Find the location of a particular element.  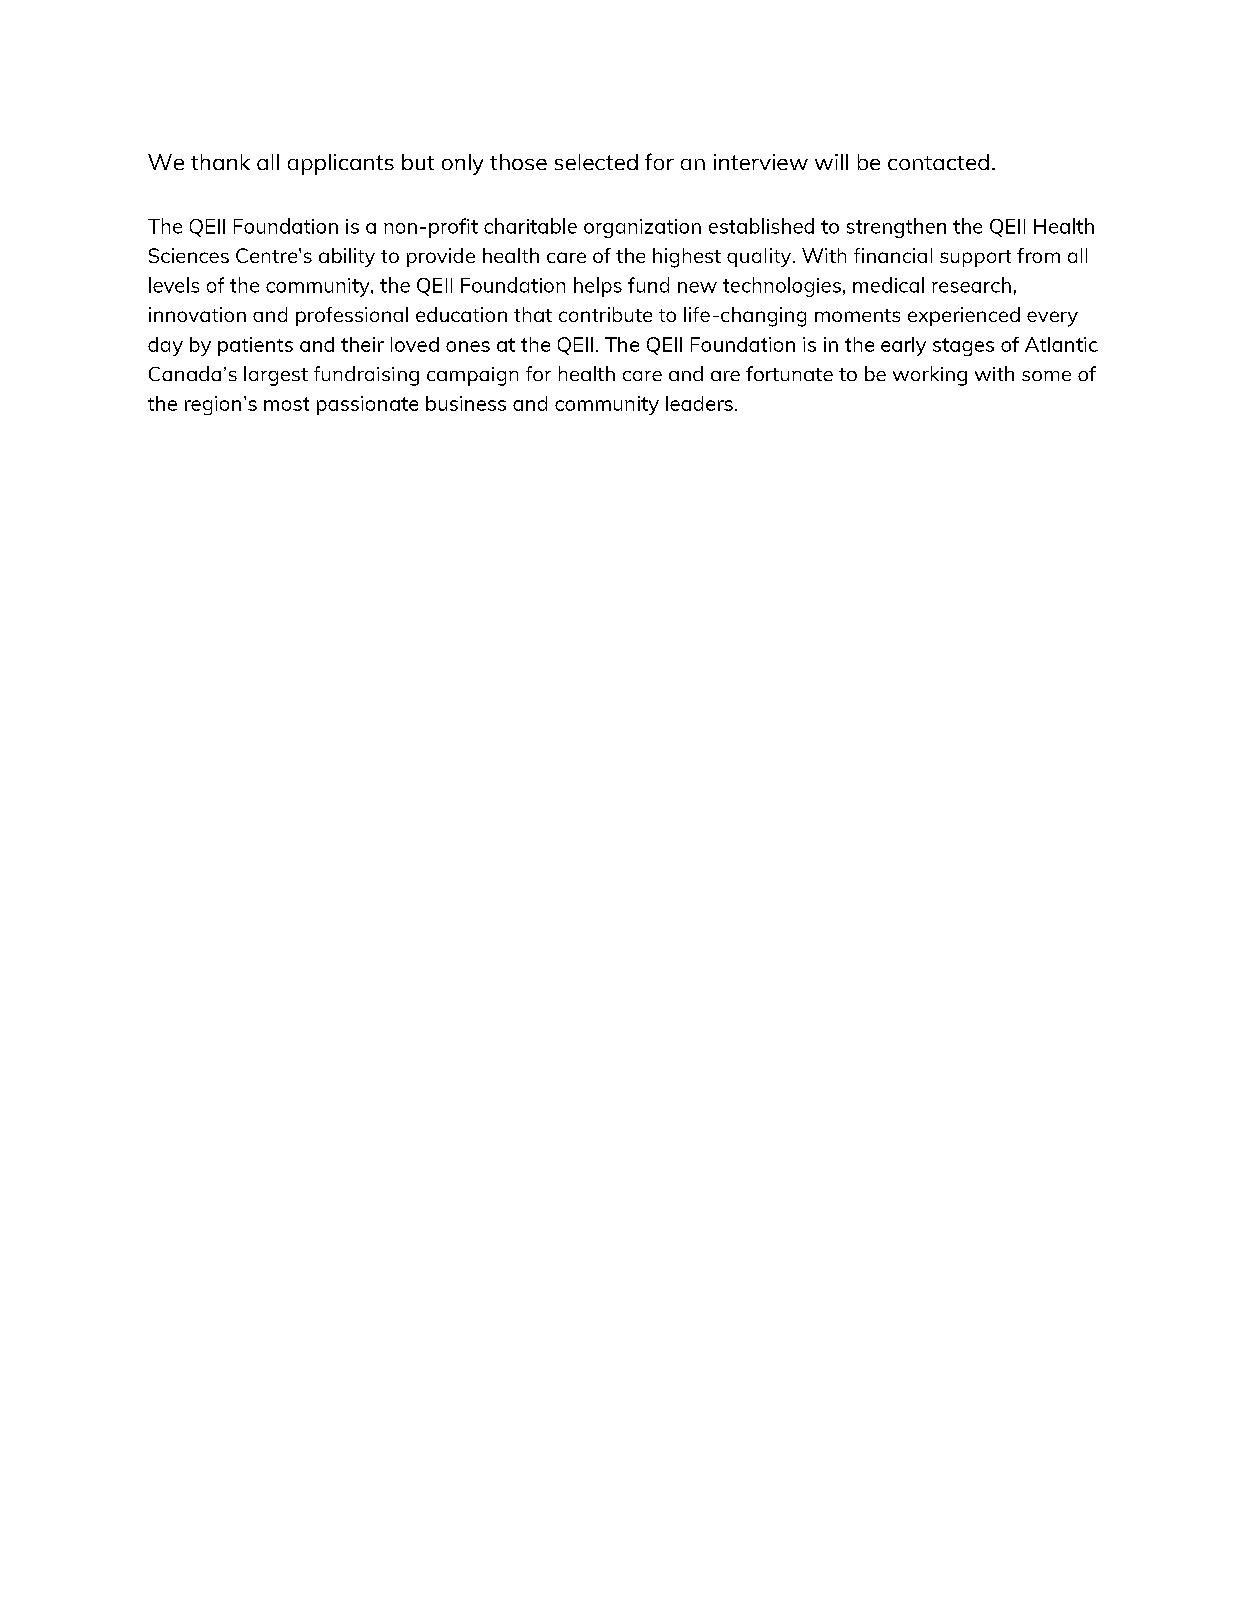

research is located at coordinates (971, 285).
